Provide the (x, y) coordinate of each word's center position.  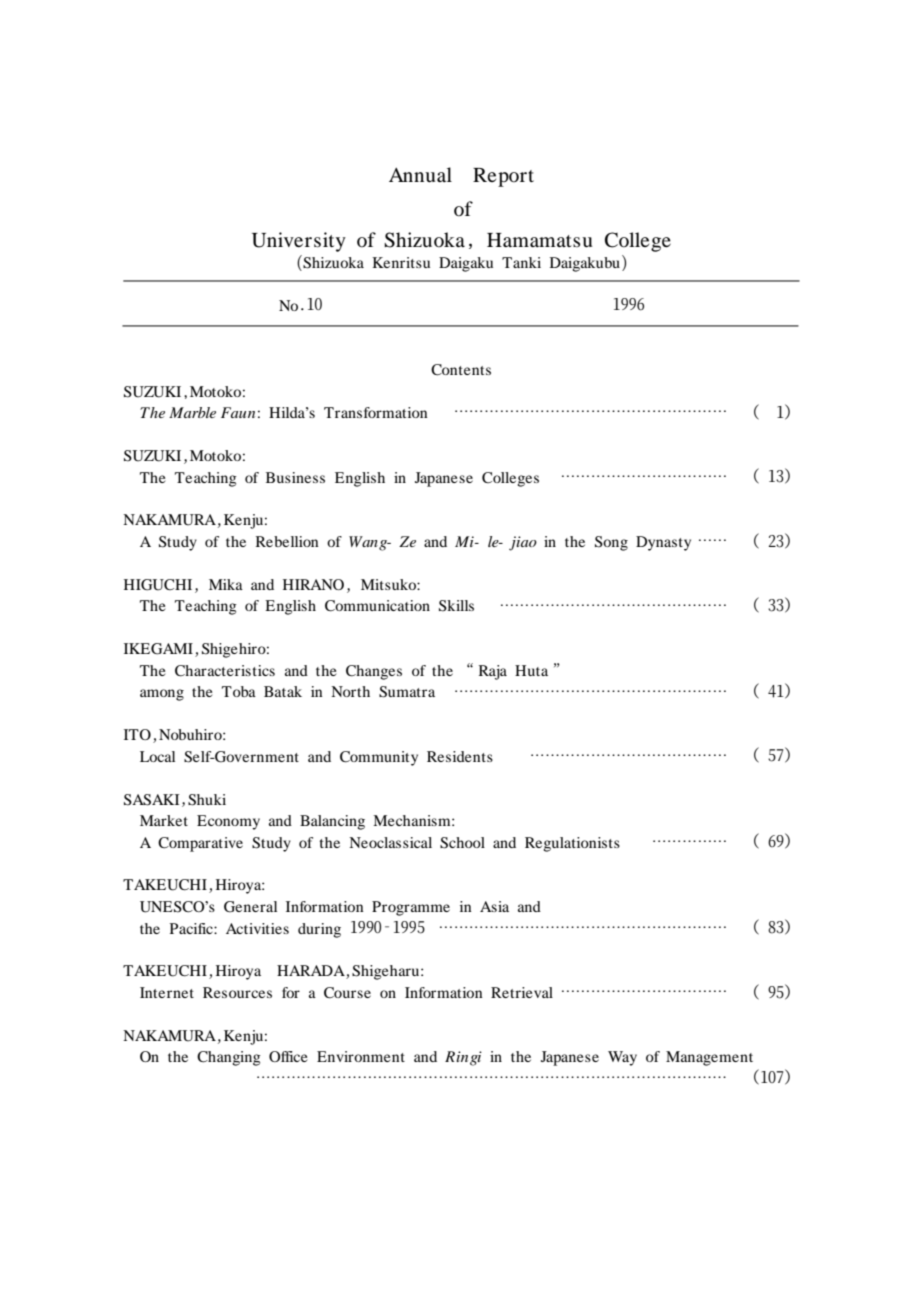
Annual (420, 175)
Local (157, 756)
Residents (460, 756)
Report (503, 177)
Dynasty (663, 543)
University (299, 242)
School (462, 843)
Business (295, 477)
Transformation (375, 412)
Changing (229, 1058)
